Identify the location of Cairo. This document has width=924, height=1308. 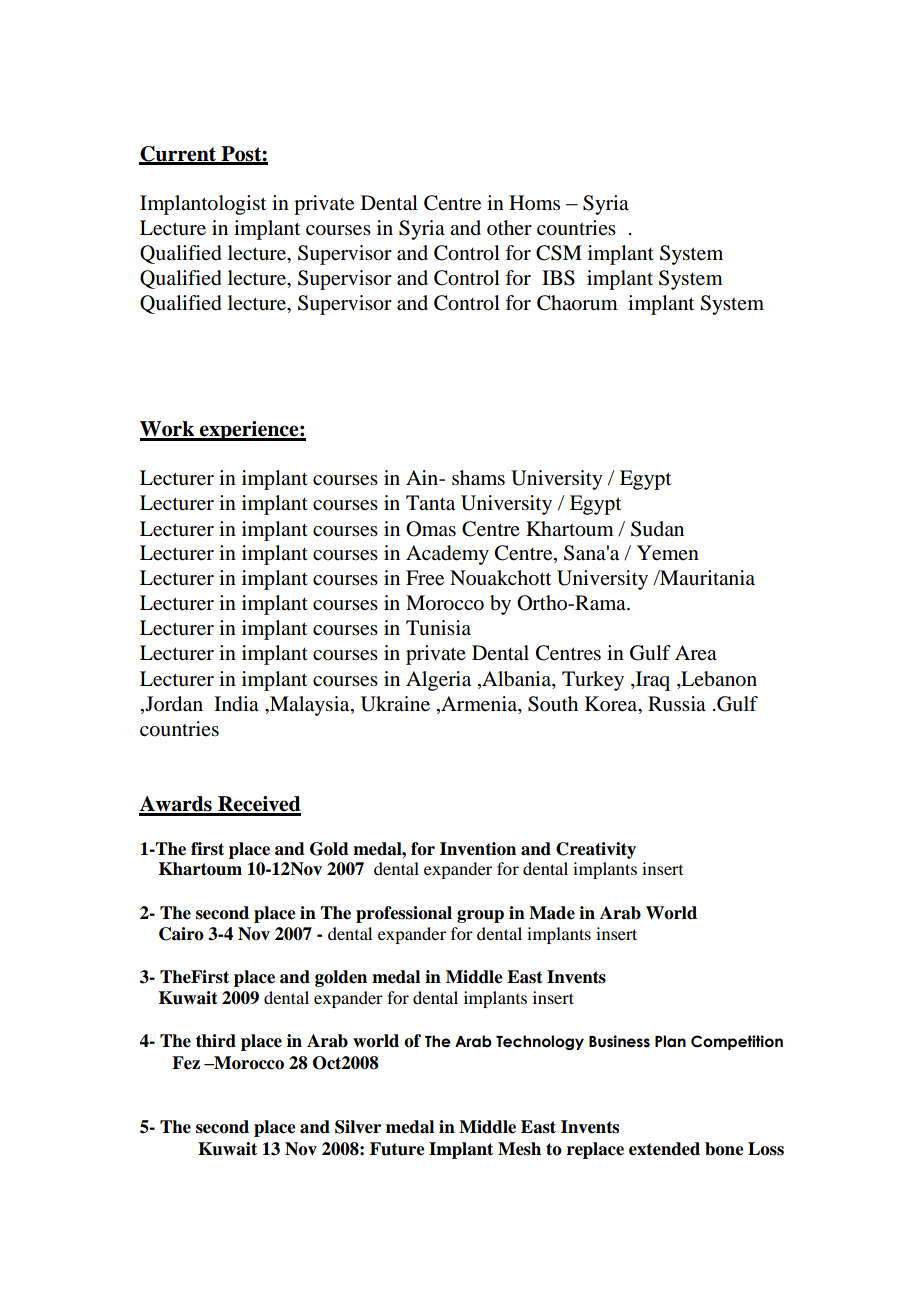
(181, 934).
